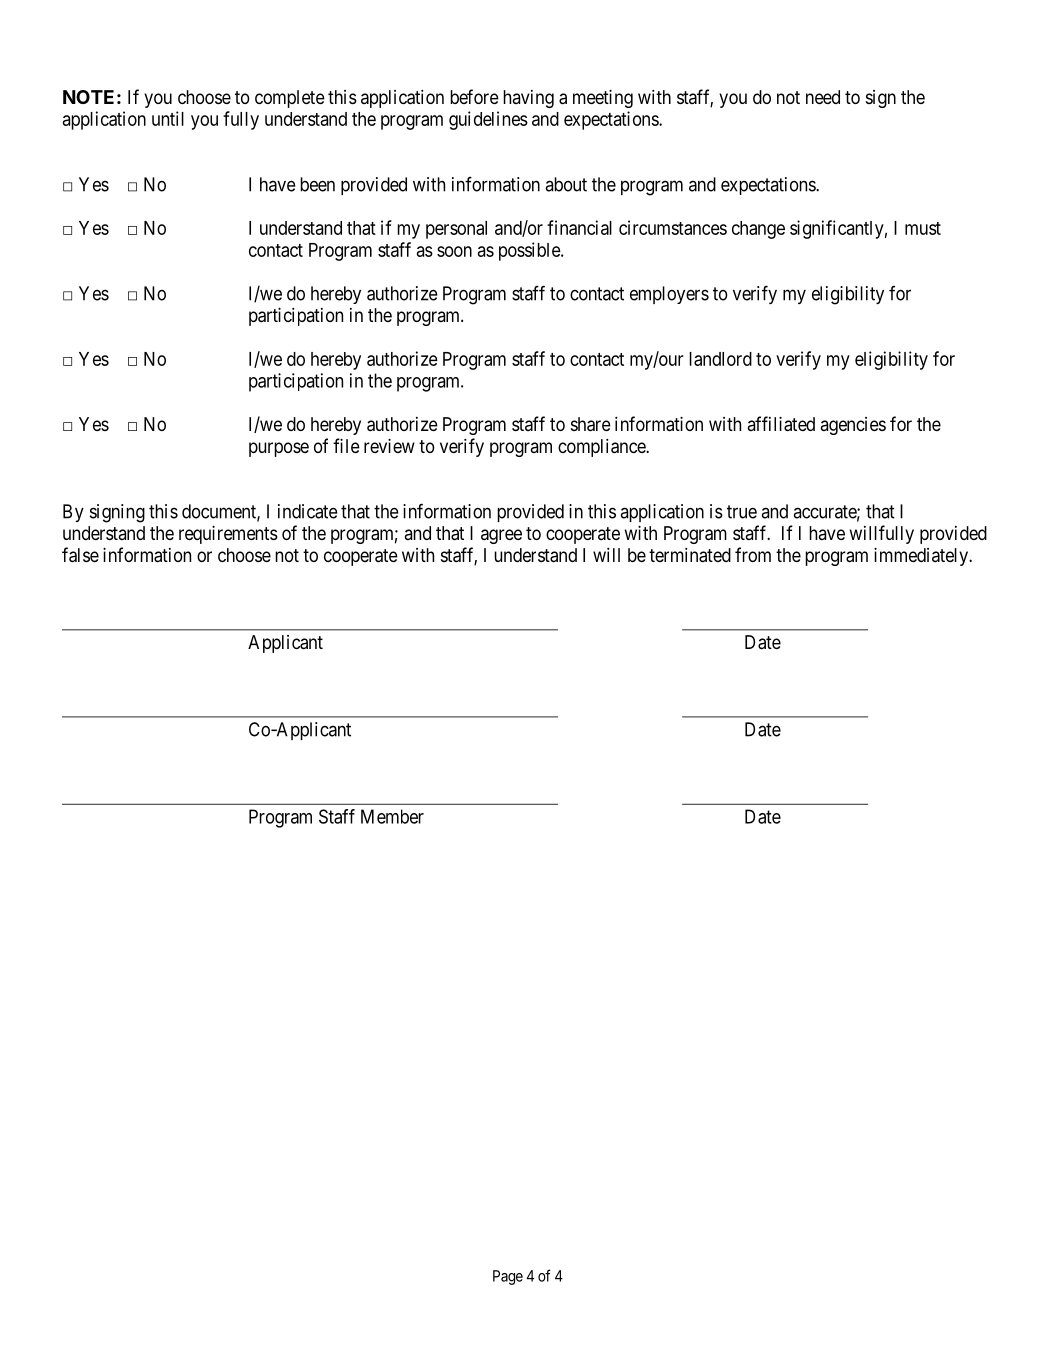 This screenshot has height=1365, width=1054. I want to click on requirements, so click(228, 535).
